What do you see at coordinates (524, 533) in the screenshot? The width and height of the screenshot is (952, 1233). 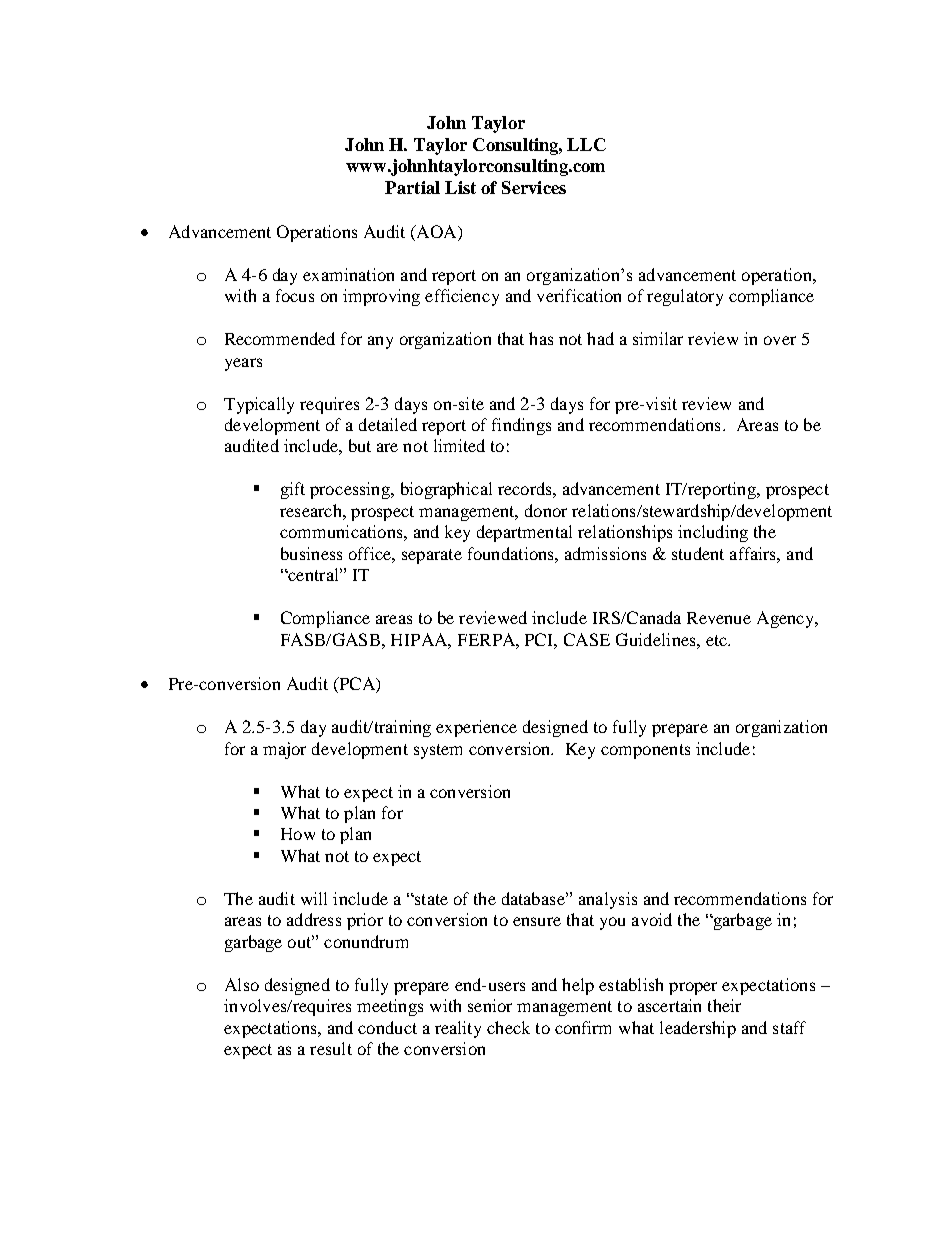 I see `departmental` at bounding box center [524, 533].
